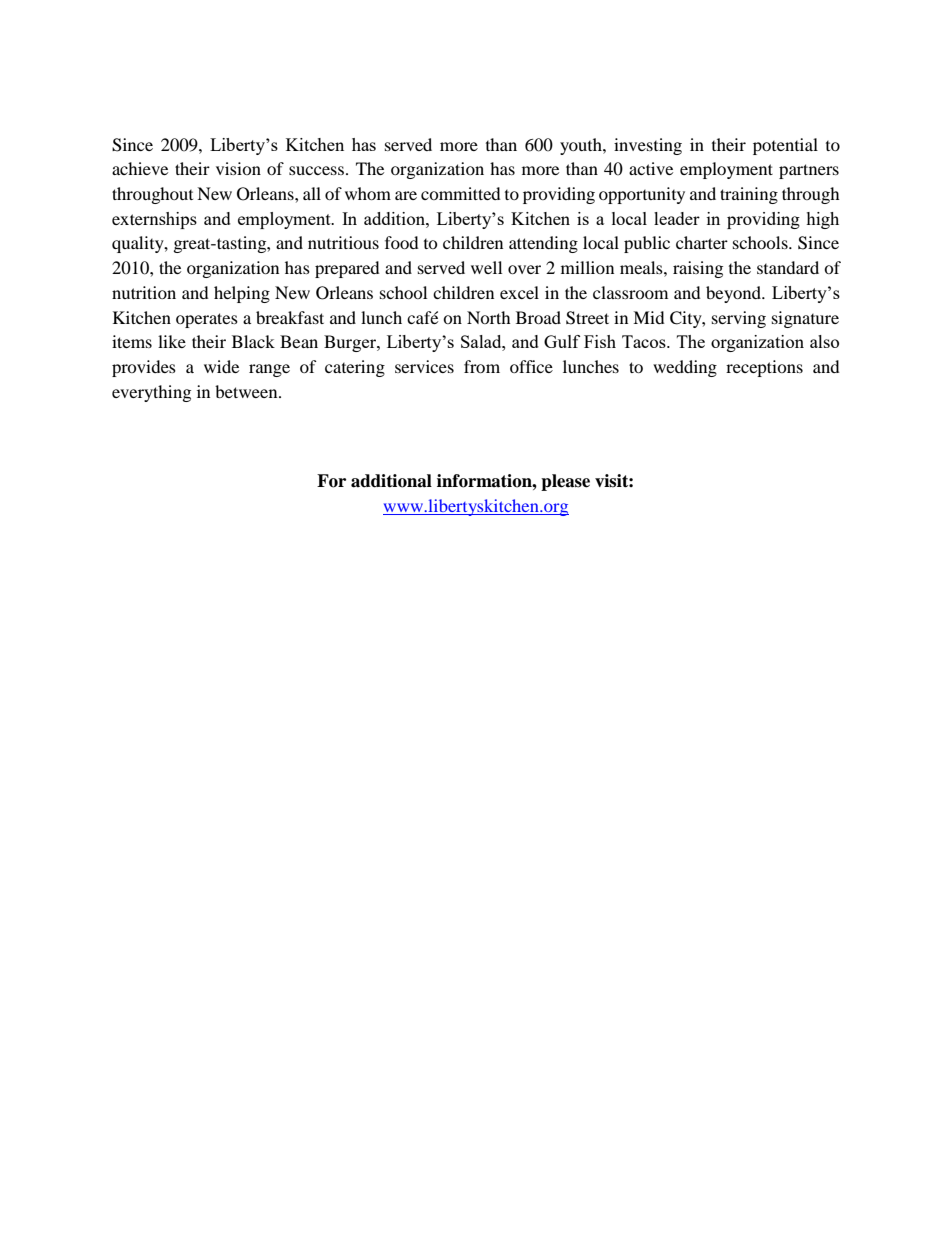  What do you see at coordinates (221, 366) in the screenshot?
I see `wide` at bounding box center [221, 366].
